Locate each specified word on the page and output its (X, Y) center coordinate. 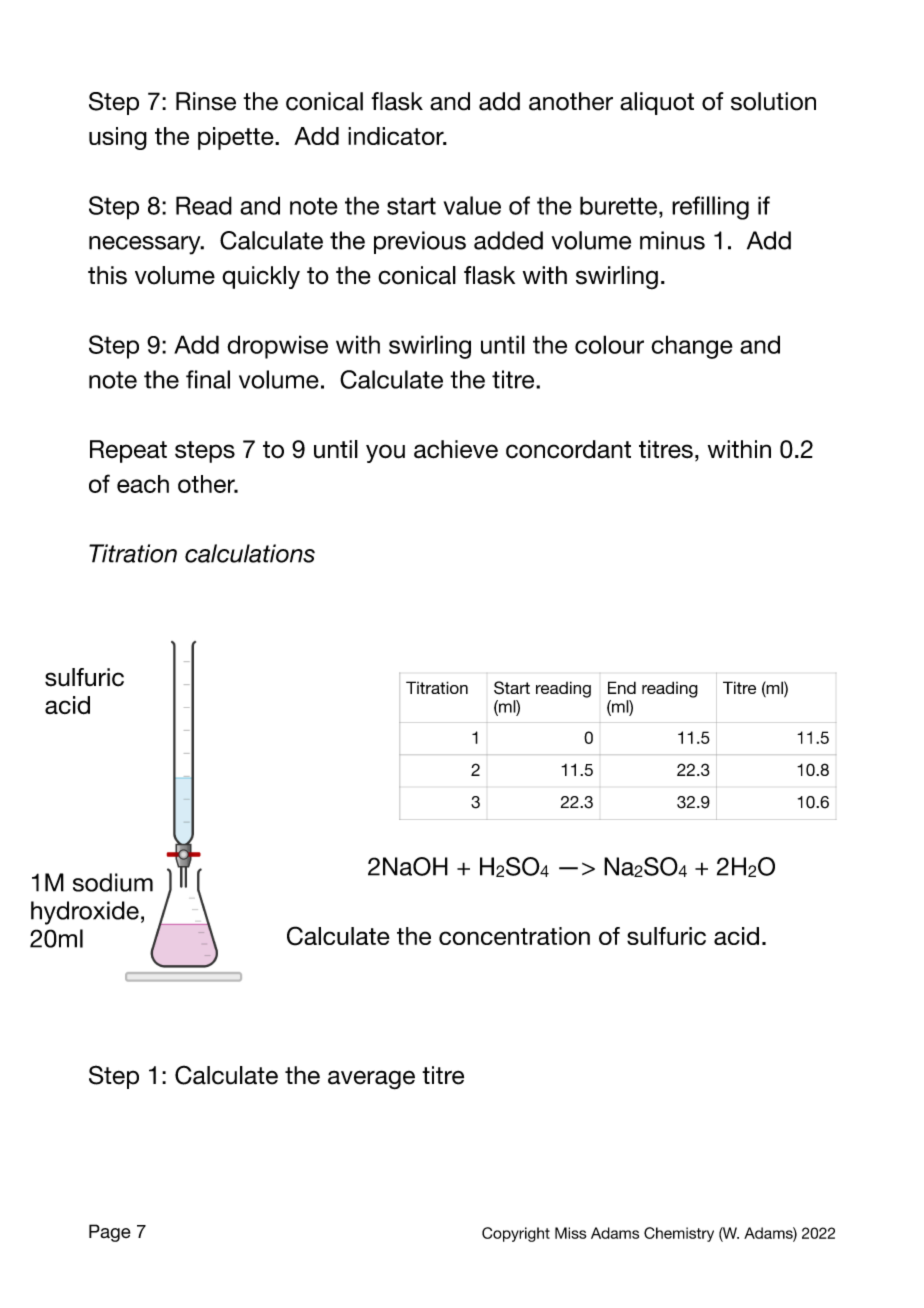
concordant (568, 449)
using (118, 138)
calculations (250, 553)
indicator (397, 136)
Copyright (516, 1234)
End (622, 687)
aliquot (657, 103)
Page (110, 1233)
